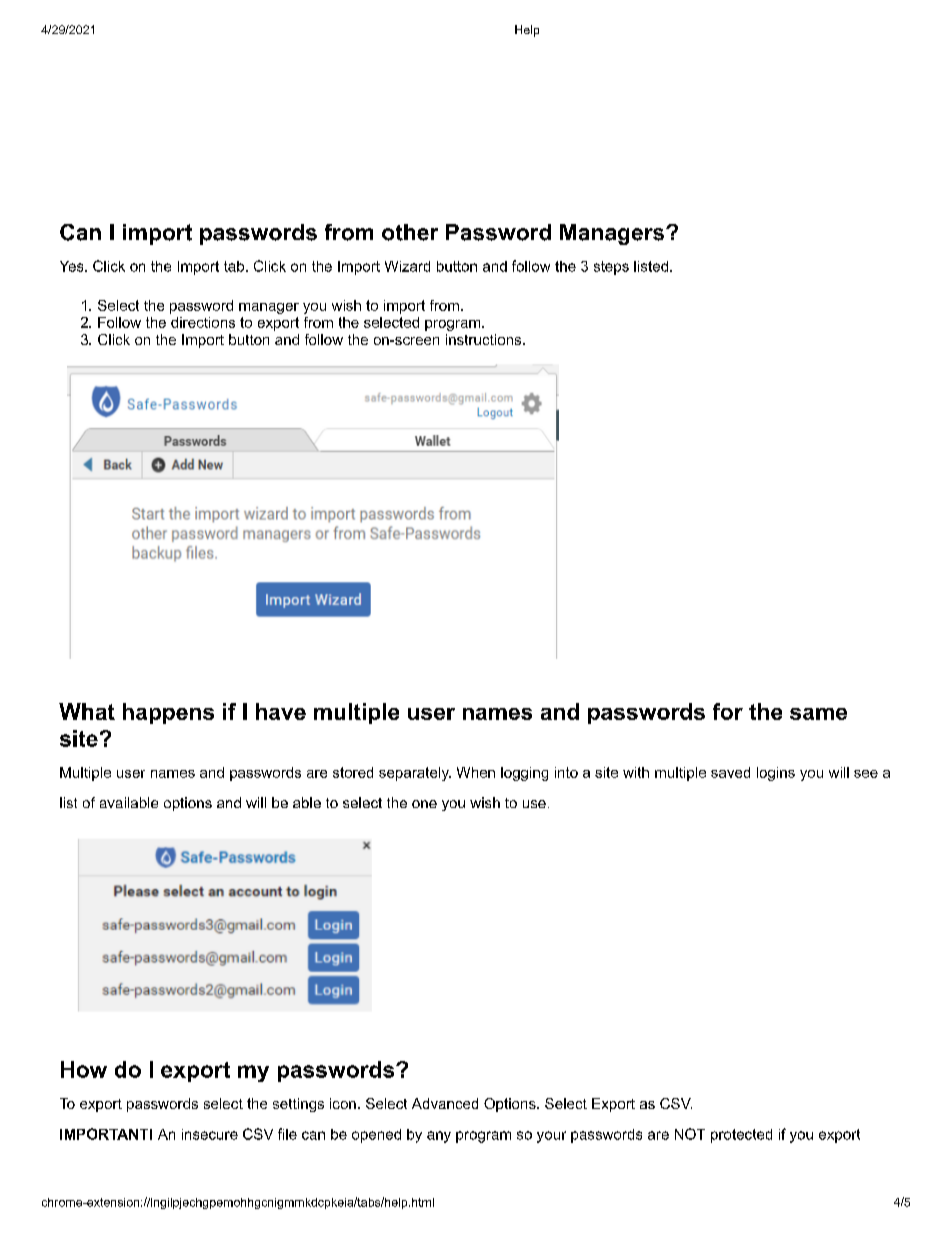 The height and width of the image is (1233, 952). I want to click on instructions, so click(483, 339).
